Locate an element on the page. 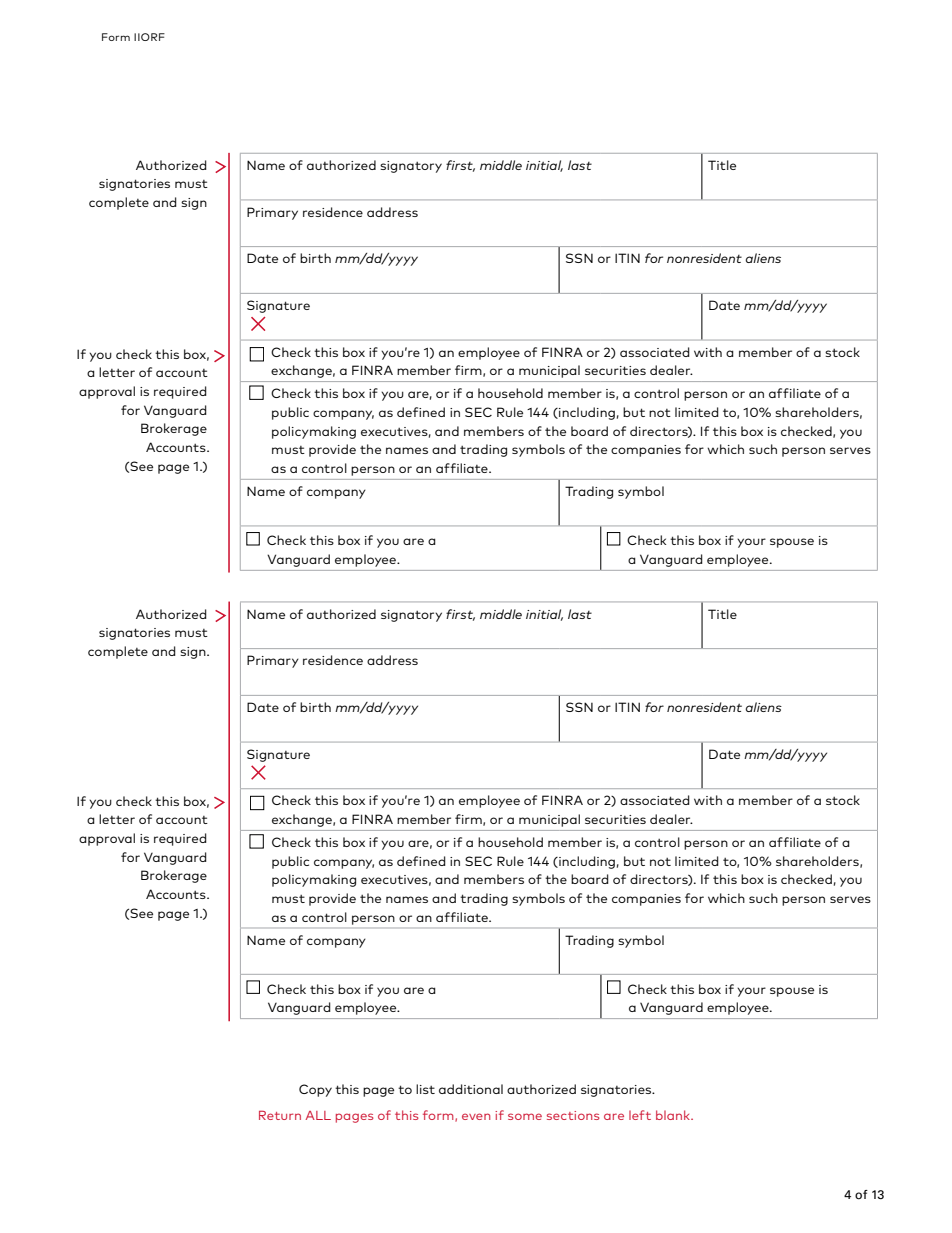 This image has height=1233, width=952. left is located at coordinates (640, 1115).
